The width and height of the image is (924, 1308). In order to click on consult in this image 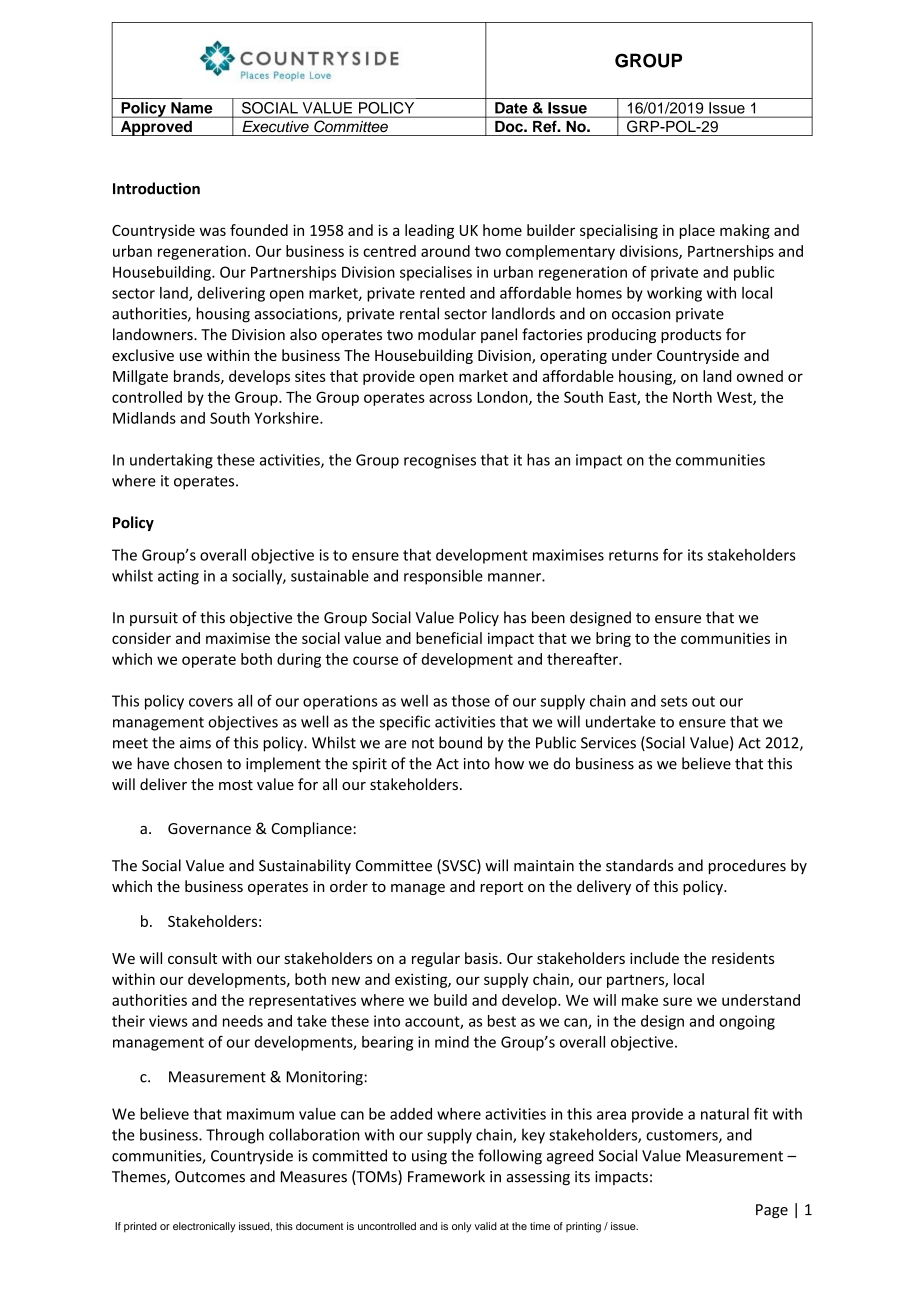, I will do `click(192, 958)`.
